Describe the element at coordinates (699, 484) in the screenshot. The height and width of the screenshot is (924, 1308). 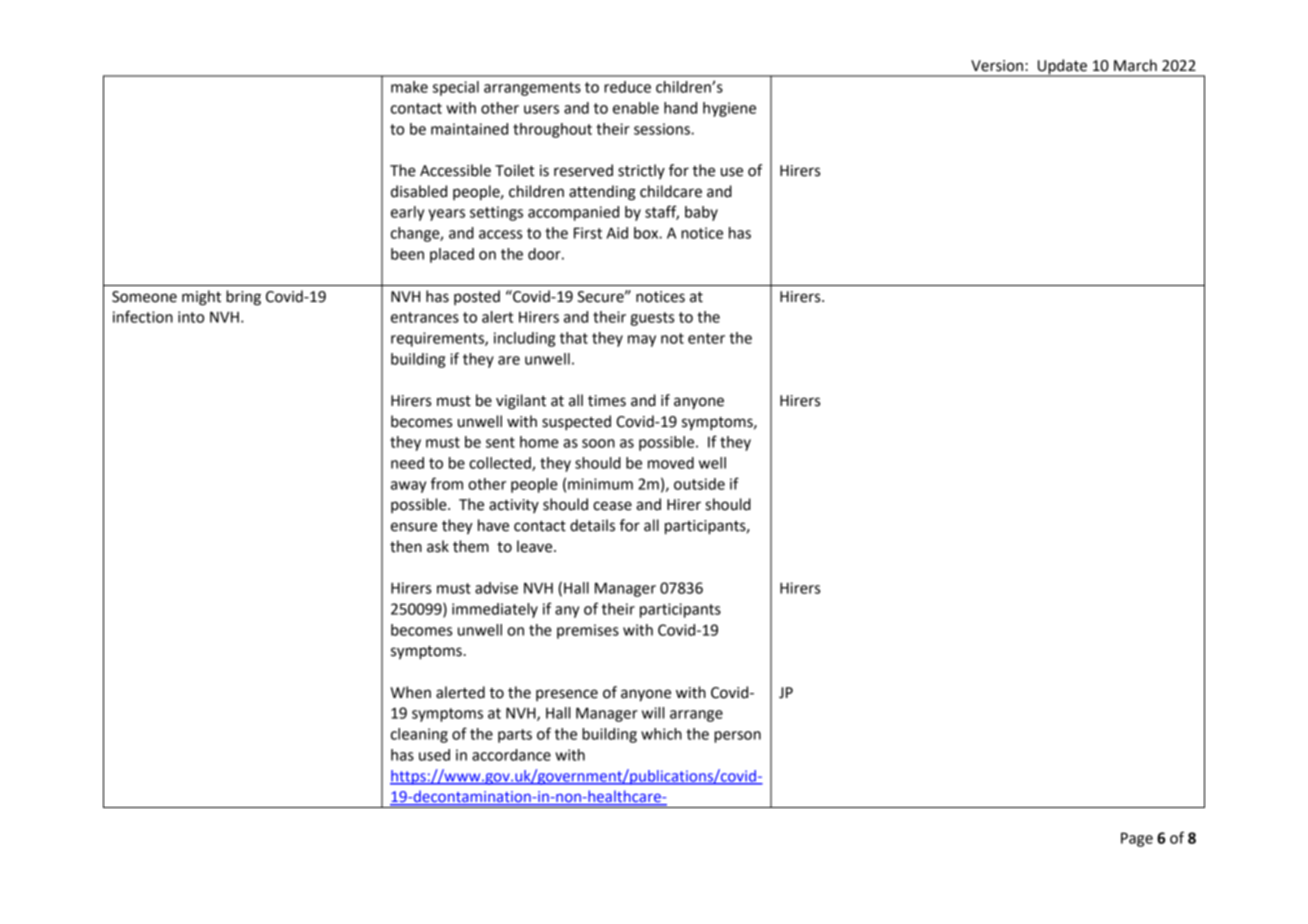
I see `outside` at that location.
